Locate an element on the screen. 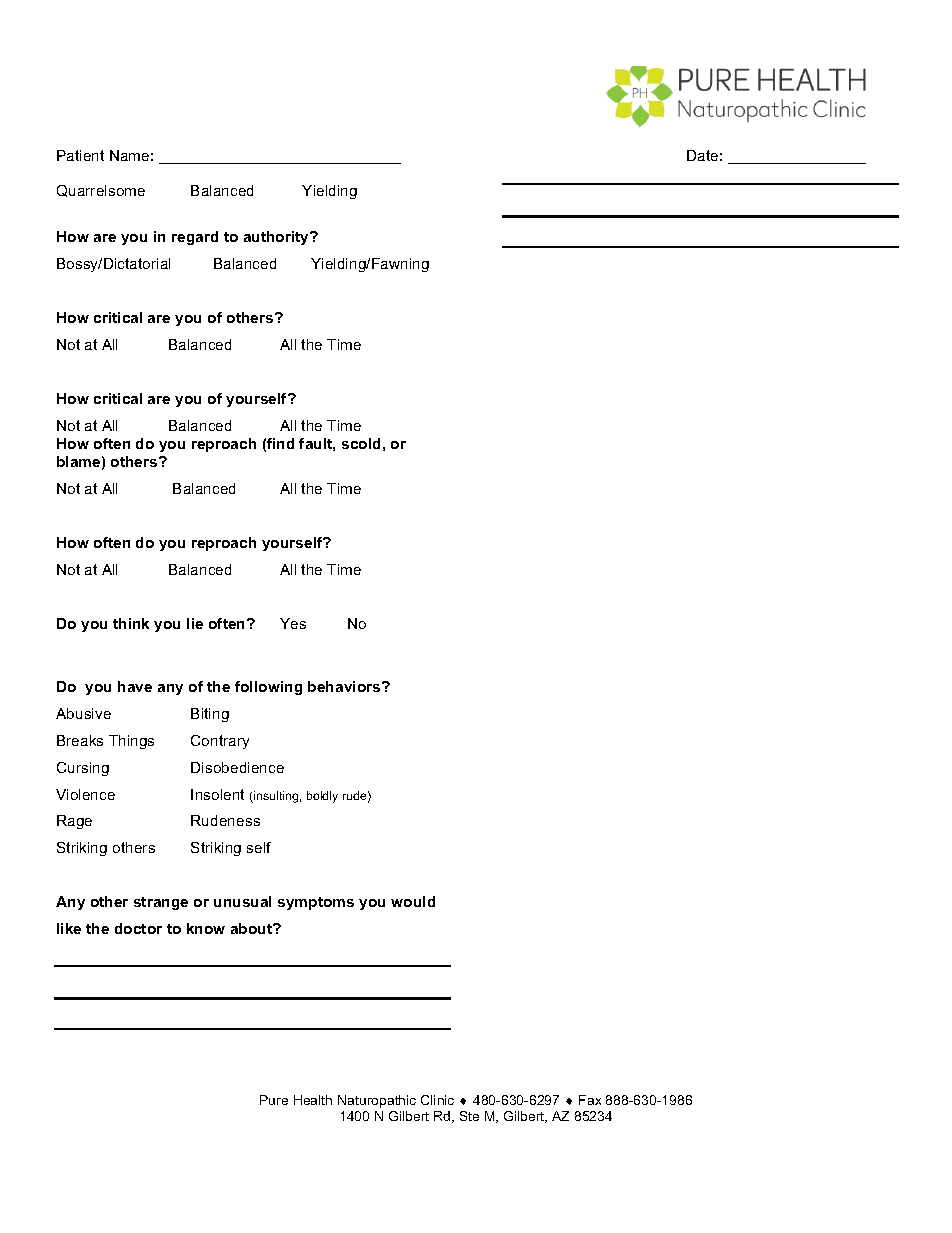  regard is located at coordinates (195, 238).
